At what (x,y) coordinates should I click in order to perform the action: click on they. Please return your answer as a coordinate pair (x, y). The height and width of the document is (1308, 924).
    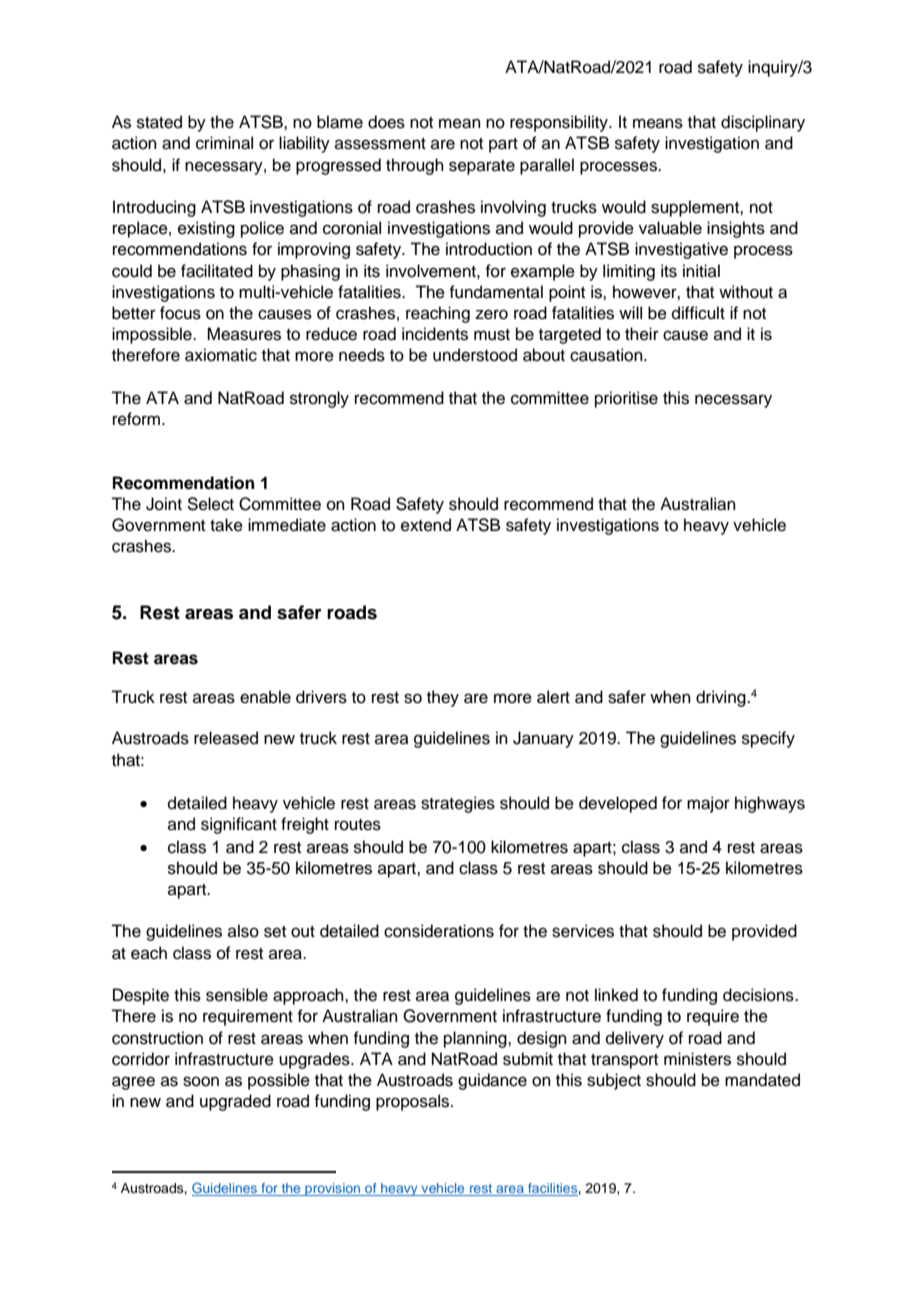
    Looking at the image, I should click on (443, 698).
